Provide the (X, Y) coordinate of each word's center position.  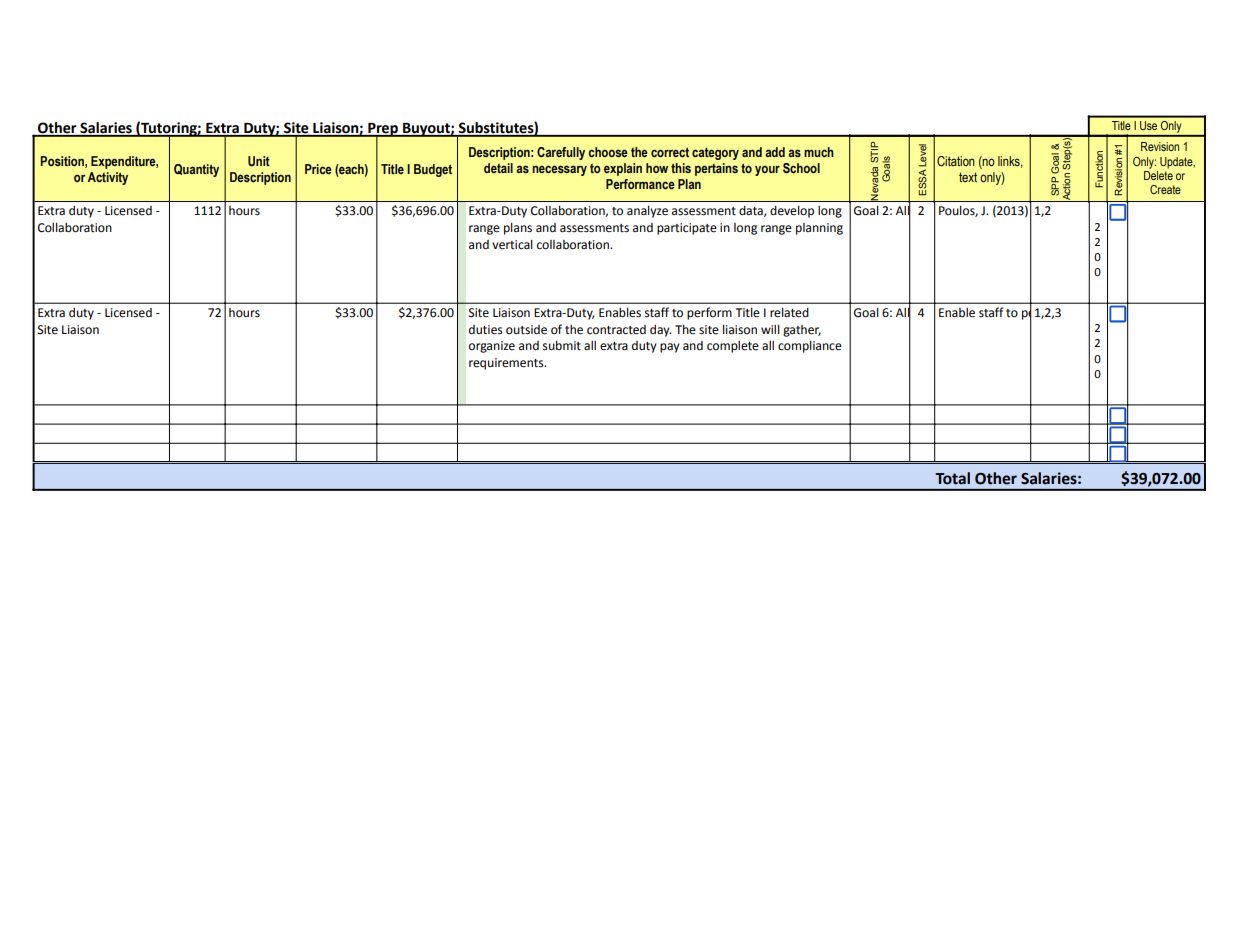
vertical (512, 245)
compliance (810, 347)
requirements (507, 364)
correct (670, 152)
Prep (383, 131)
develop (792, 212)
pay (670, 348)
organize (492, 347)
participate (687, 229)
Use (1148, 125)
